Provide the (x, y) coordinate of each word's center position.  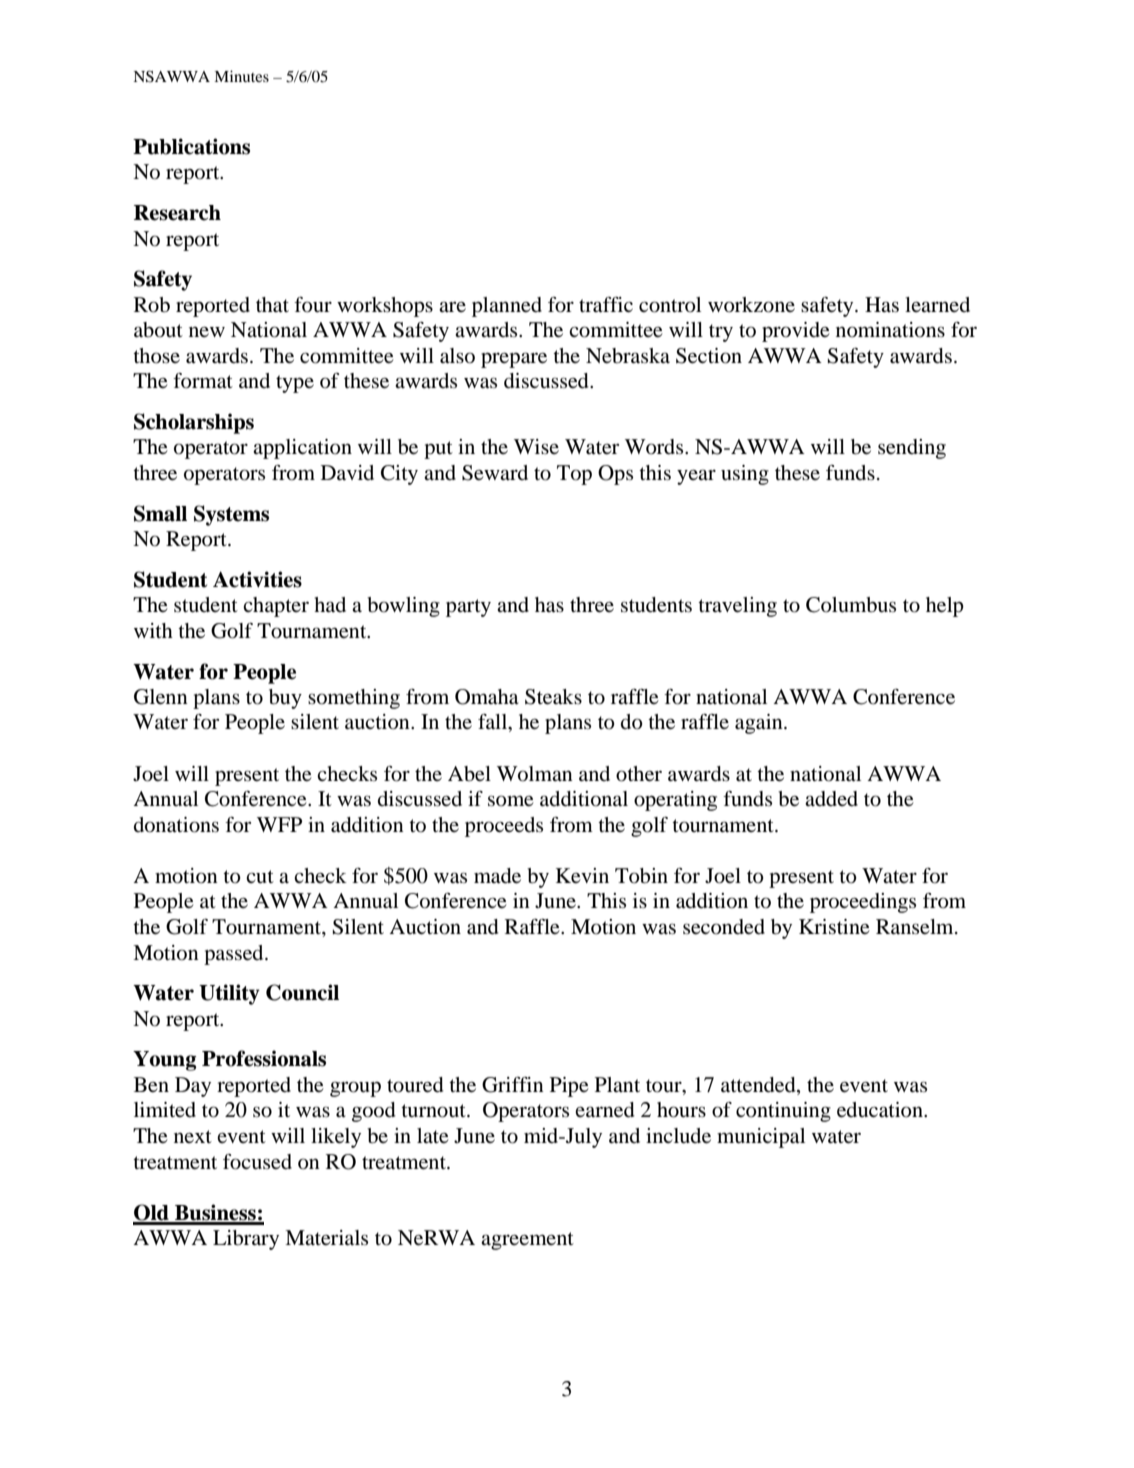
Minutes (241, 76)
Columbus (851, 605)
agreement (527, 1241)
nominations (890, 330)
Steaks (553, 697)
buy (285, 699)
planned (507, 307)
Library (246, 1240)
